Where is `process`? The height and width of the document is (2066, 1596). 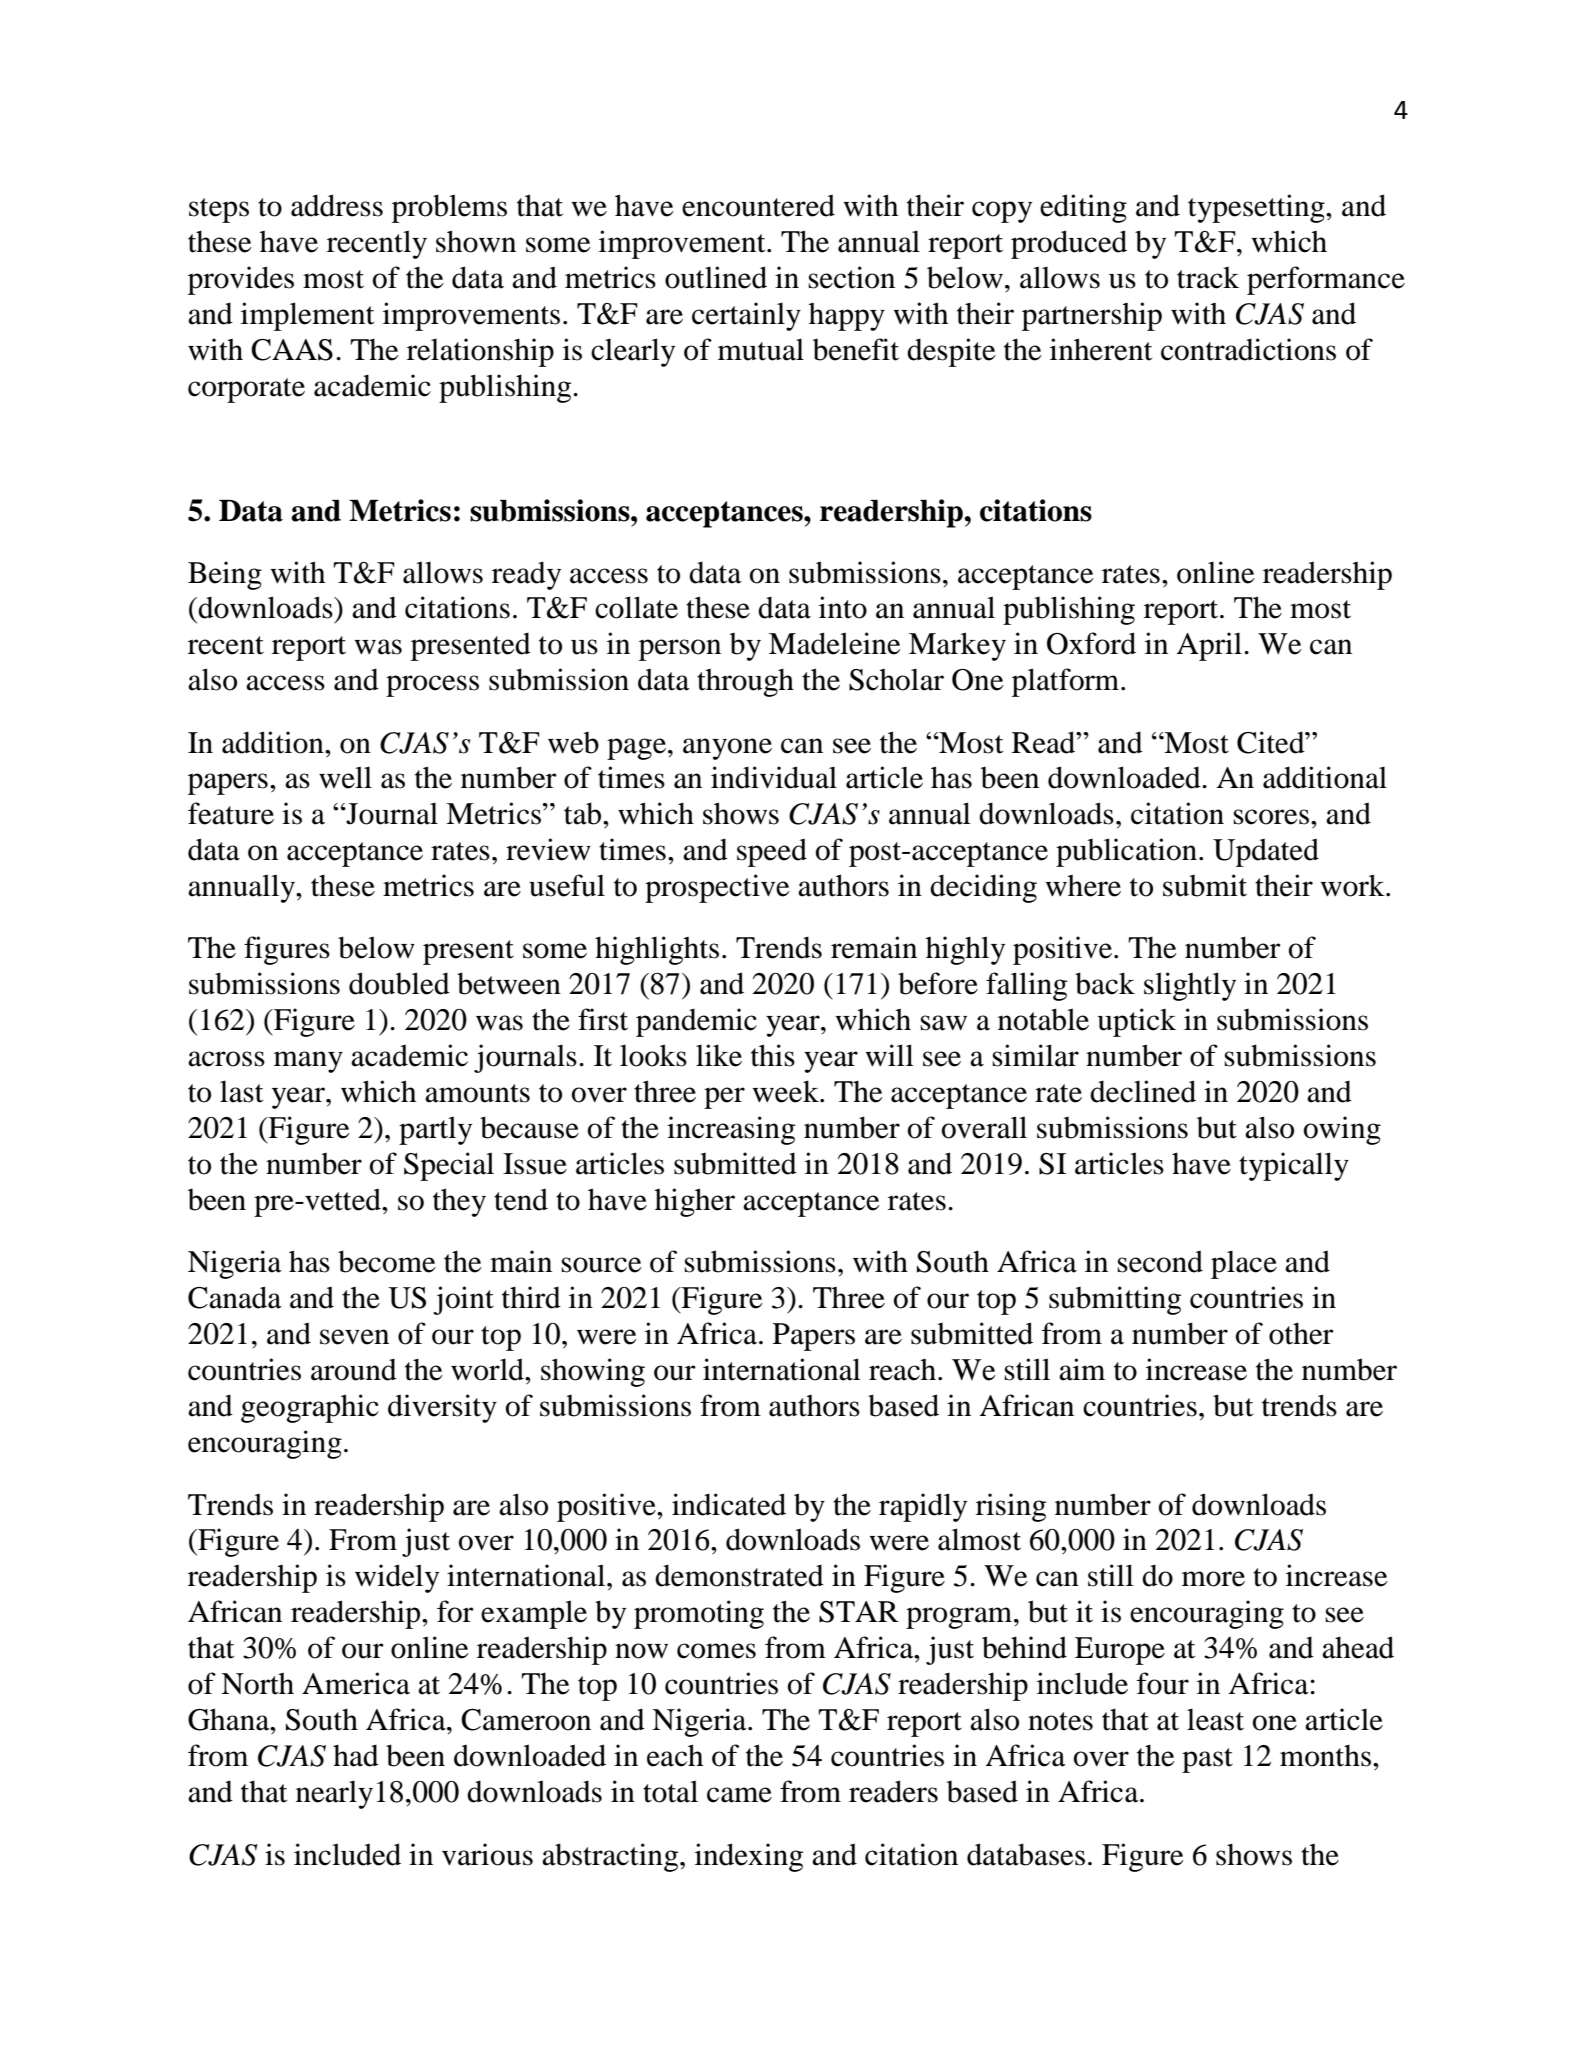 process is located at coordinates (432, 686).
